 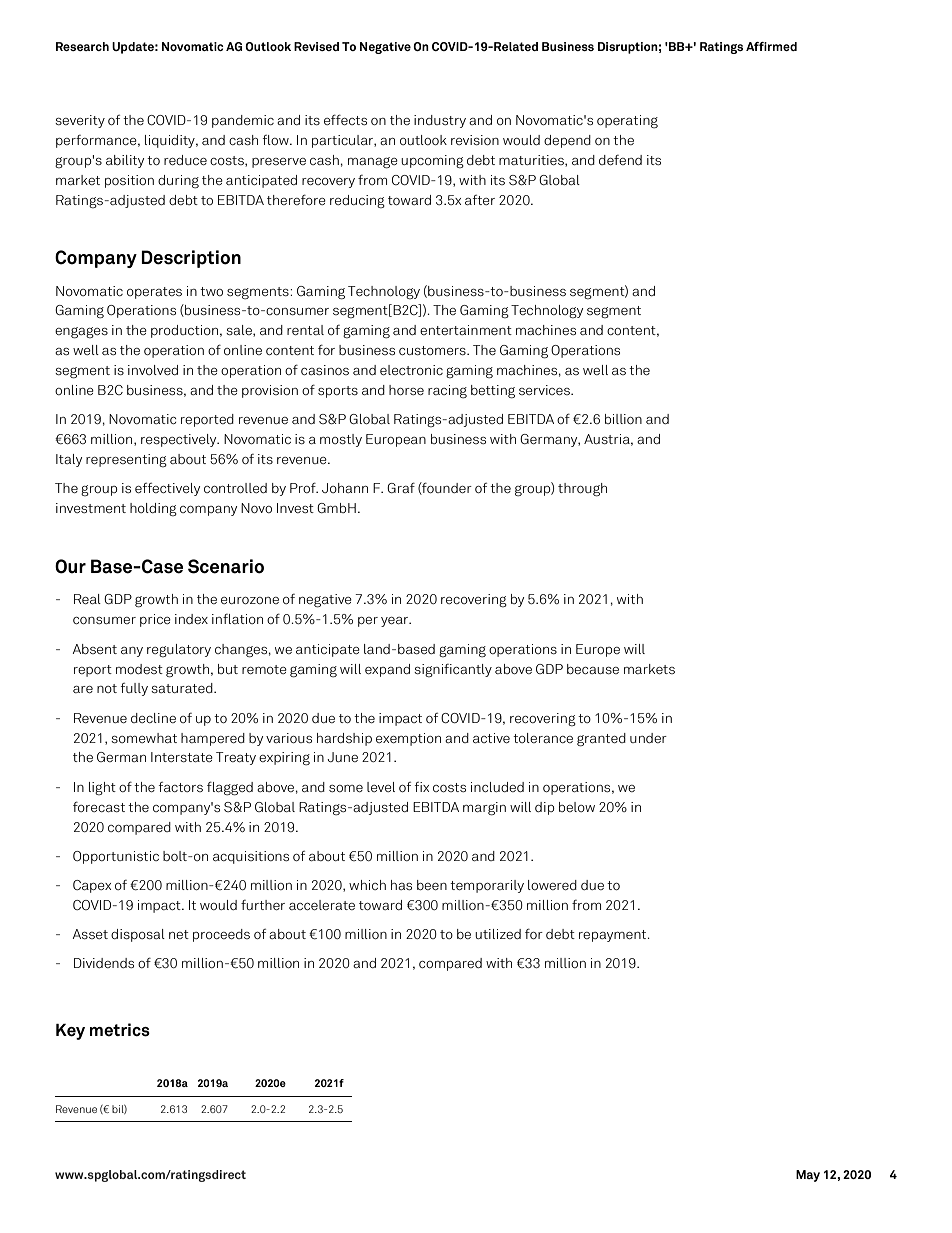 What do you see at coordinates (593, 669) in the screenshot?
I see `because` at bounding box center [593, 669].
